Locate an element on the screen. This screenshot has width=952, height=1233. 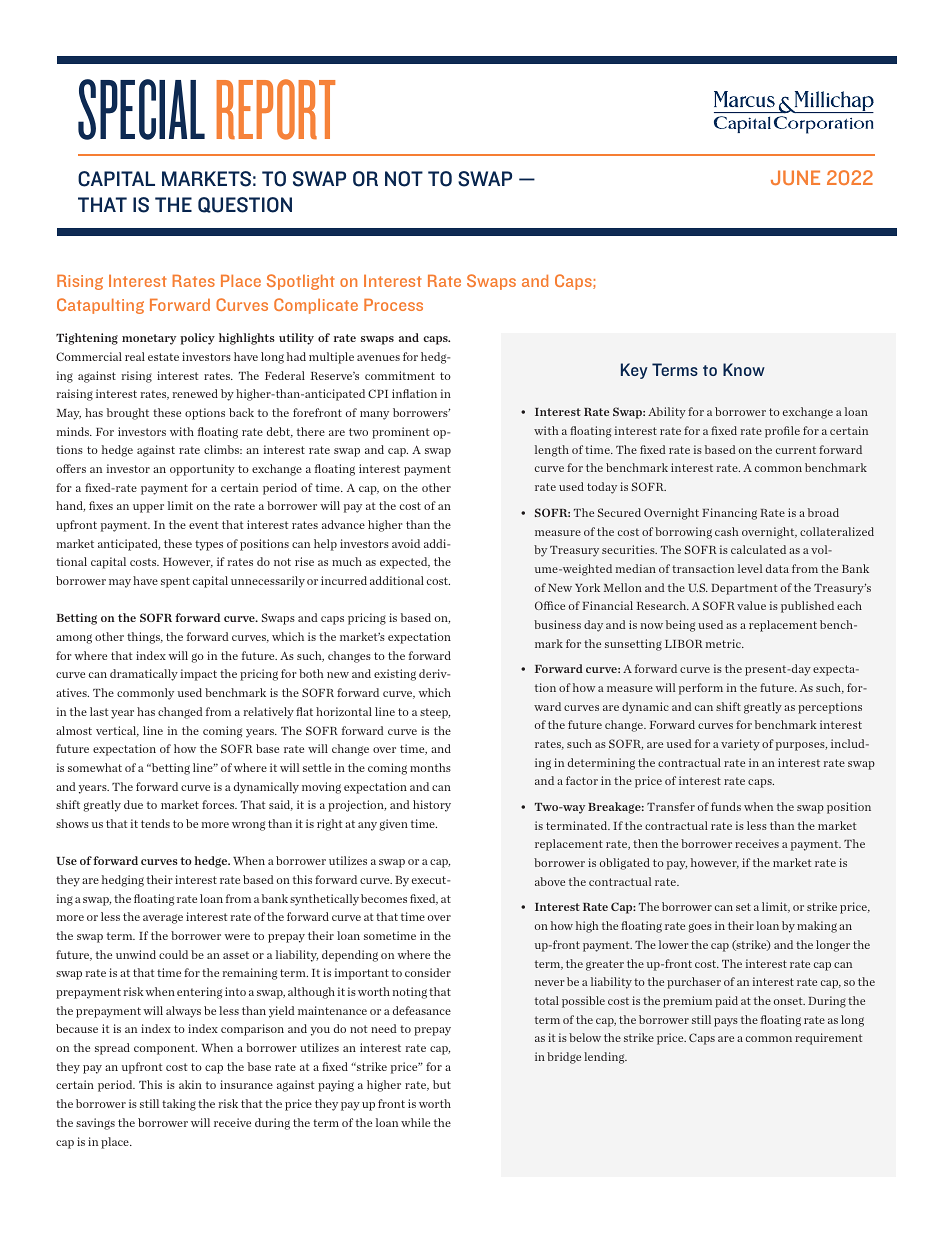
REPORT is located at coordinates (276, 109).
